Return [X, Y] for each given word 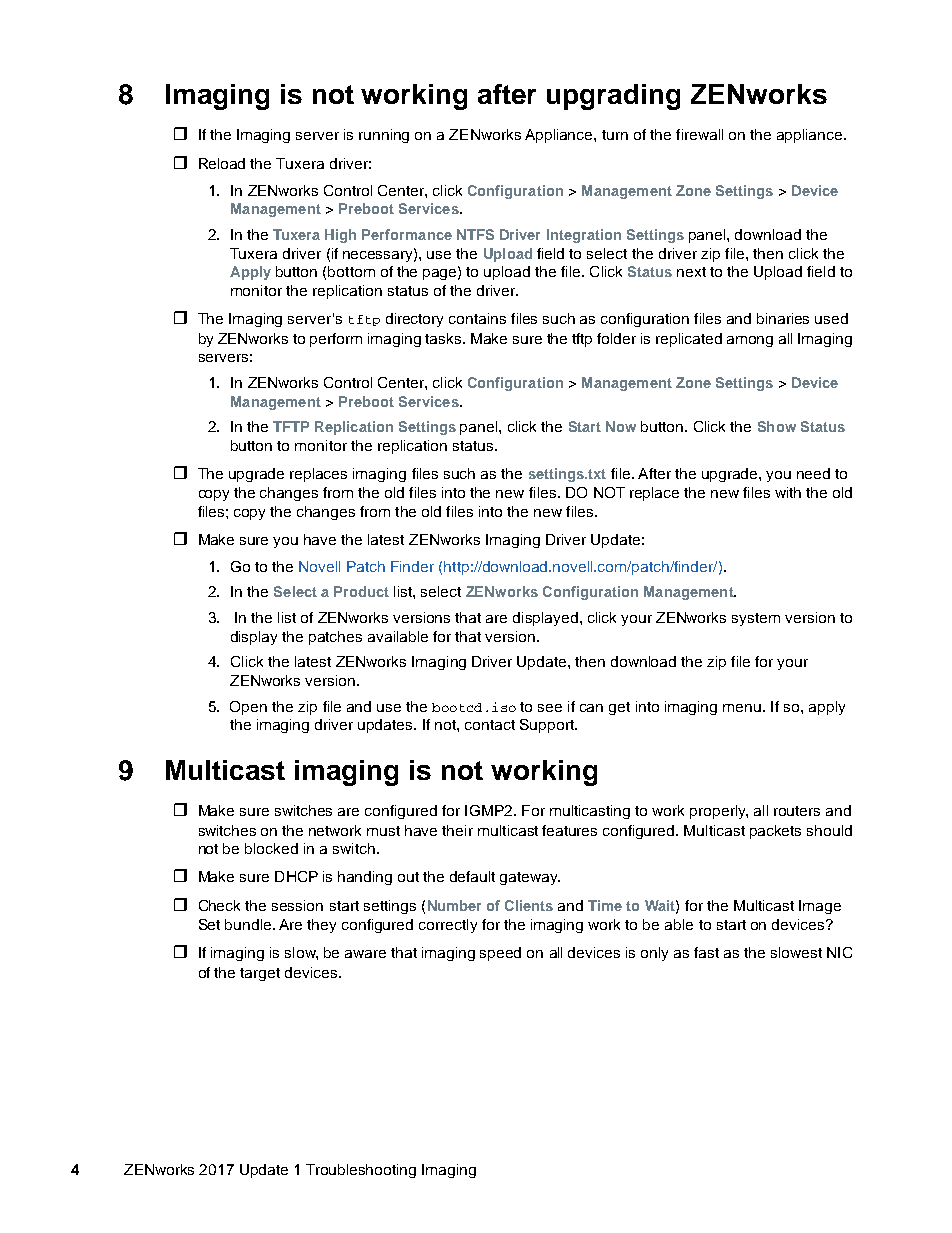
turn [615, 135]
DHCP [296, 876]
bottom [351, 271]
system [756, 619]
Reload [222, 163]
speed [500, 954]
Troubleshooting [361, 1171]
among [750, 341]
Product [361, 591]
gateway [530, 878]
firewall [699, 134]
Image [820, 907]
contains [477, 318]
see [550, 708]
